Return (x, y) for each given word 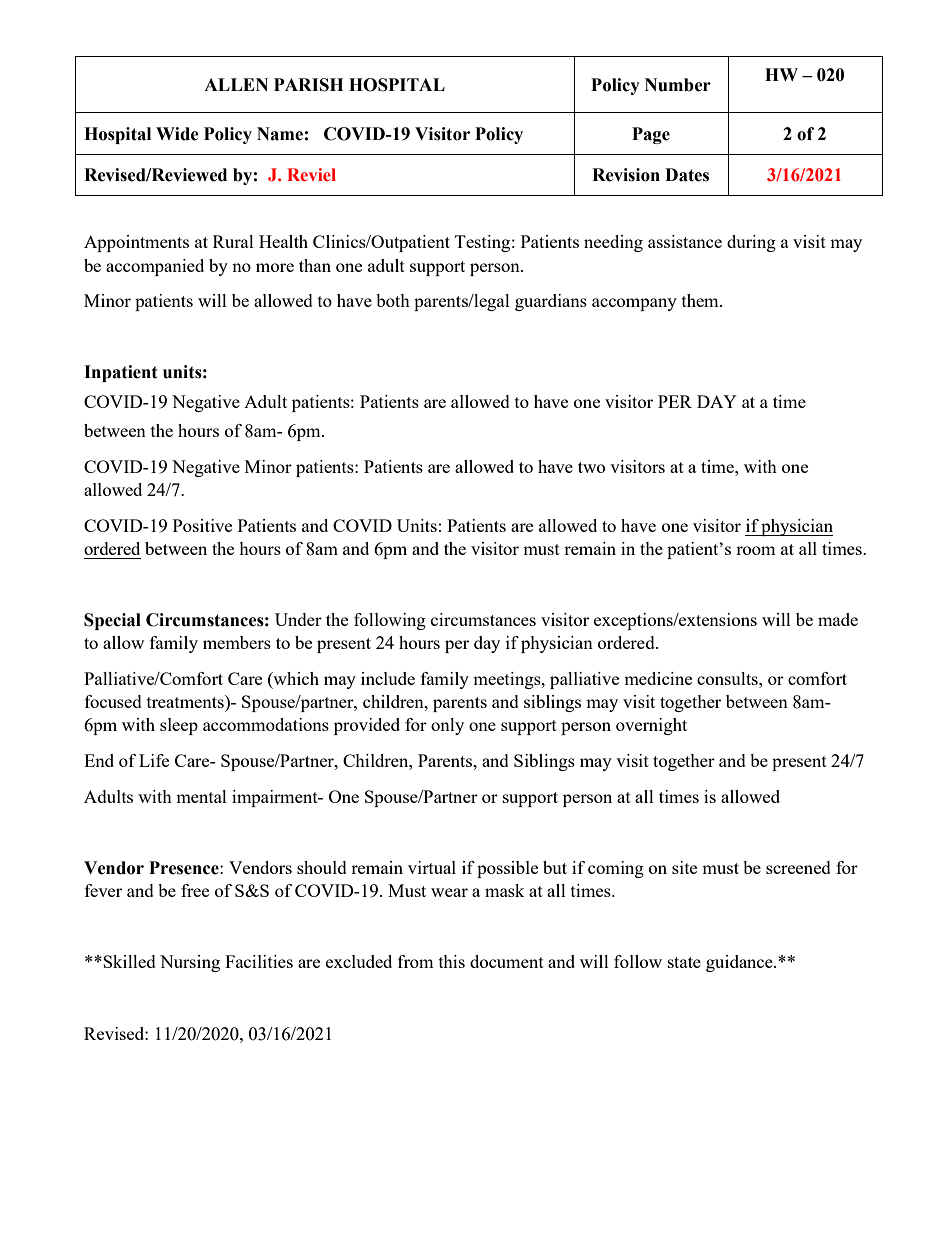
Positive (202, 525)
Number (678, 85)
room (756, 550)
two (591, 467)
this (452, 961)
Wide (177, 134)
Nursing (190, 963)
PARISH (308, 85)
